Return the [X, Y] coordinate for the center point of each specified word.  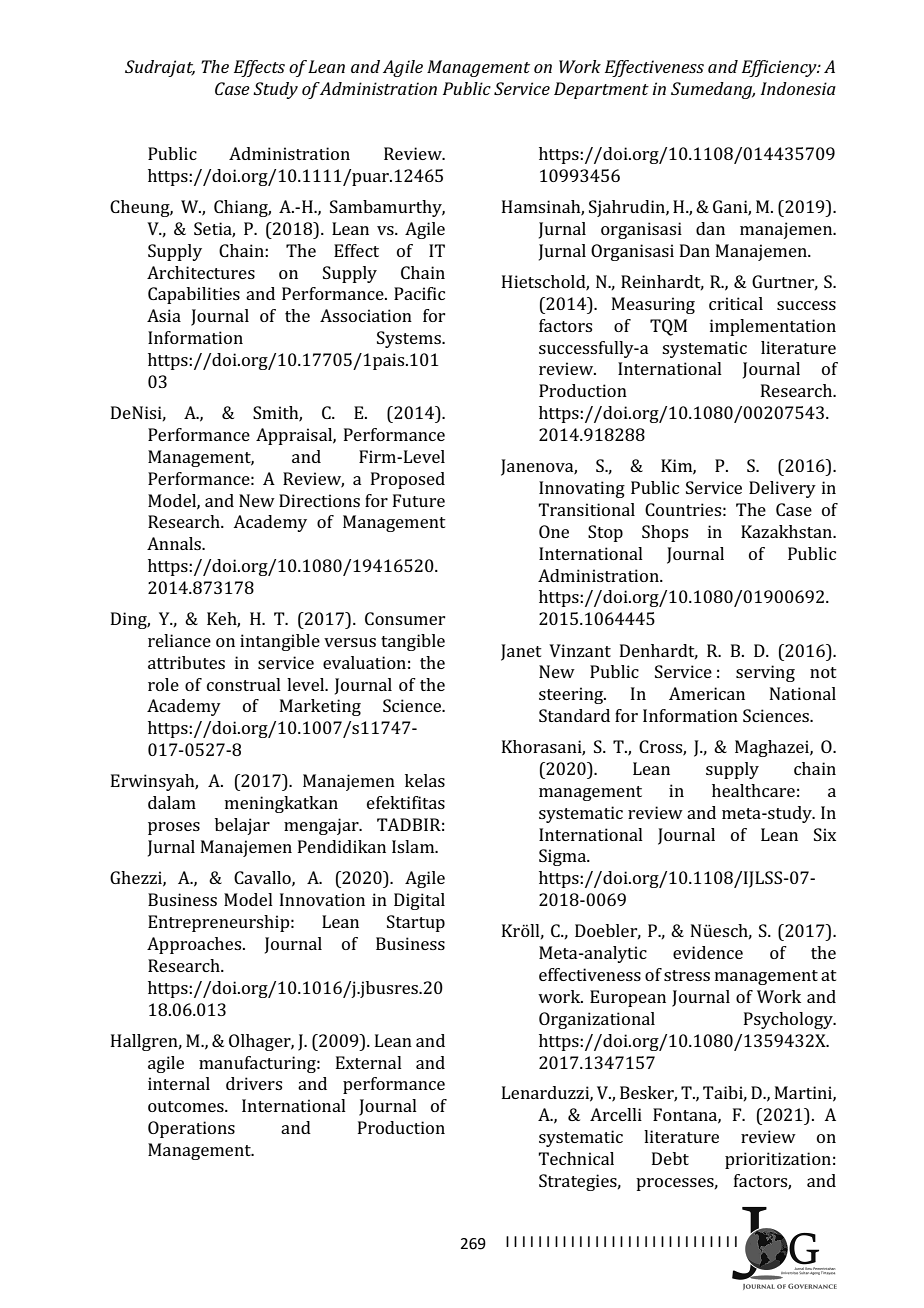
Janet [521, 652]
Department [601, 90]
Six [825, 834]
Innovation [322, 899]
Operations [191, 1129]
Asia [164, 315]
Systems [410, 339]
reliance [179, 640]
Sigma [564, 857]
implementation [773, 327]
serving [765, 673]
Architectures [201, 272]
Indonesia [798, 88]
